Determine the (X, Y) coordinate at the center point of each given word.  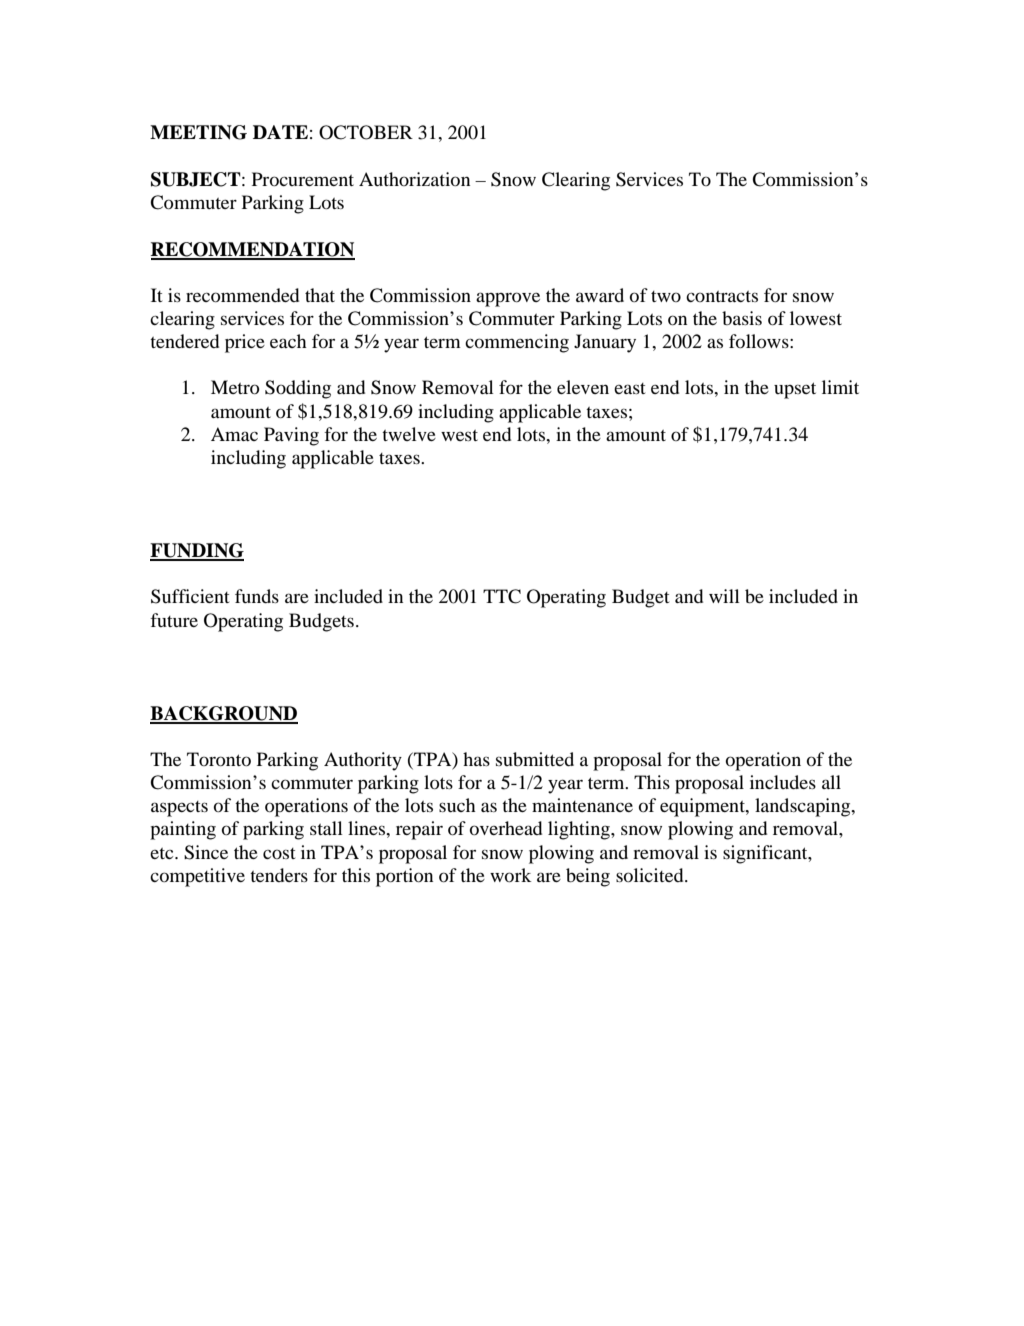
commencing (517, 343)
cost (279, 853)
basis (742, 318)
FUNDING (197, 551)
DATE (280, 132)
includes (783, 782)
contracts (722, 296)
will (724, 596)
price (245, 343)
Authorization (414, 179)
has (476, 759)
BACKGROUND (224, 714)
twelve (409, 434)
